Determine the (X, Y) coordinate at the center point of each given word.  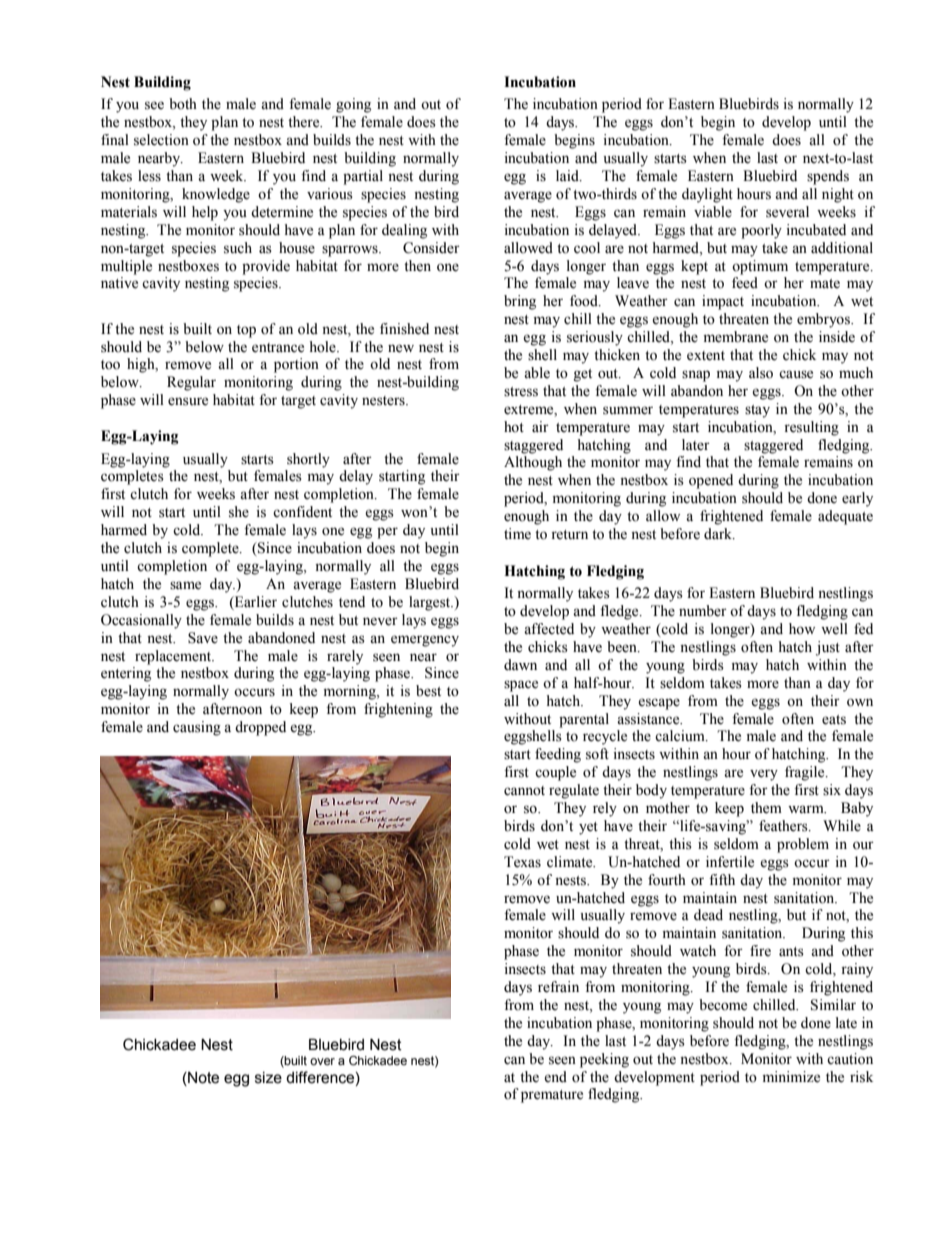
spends (828, 177)
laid (568, 176)
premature (552, 1096)
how (802, 629)
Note (202, 1078)
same (185, 585)
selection (161, 140)
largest (431, 603)
